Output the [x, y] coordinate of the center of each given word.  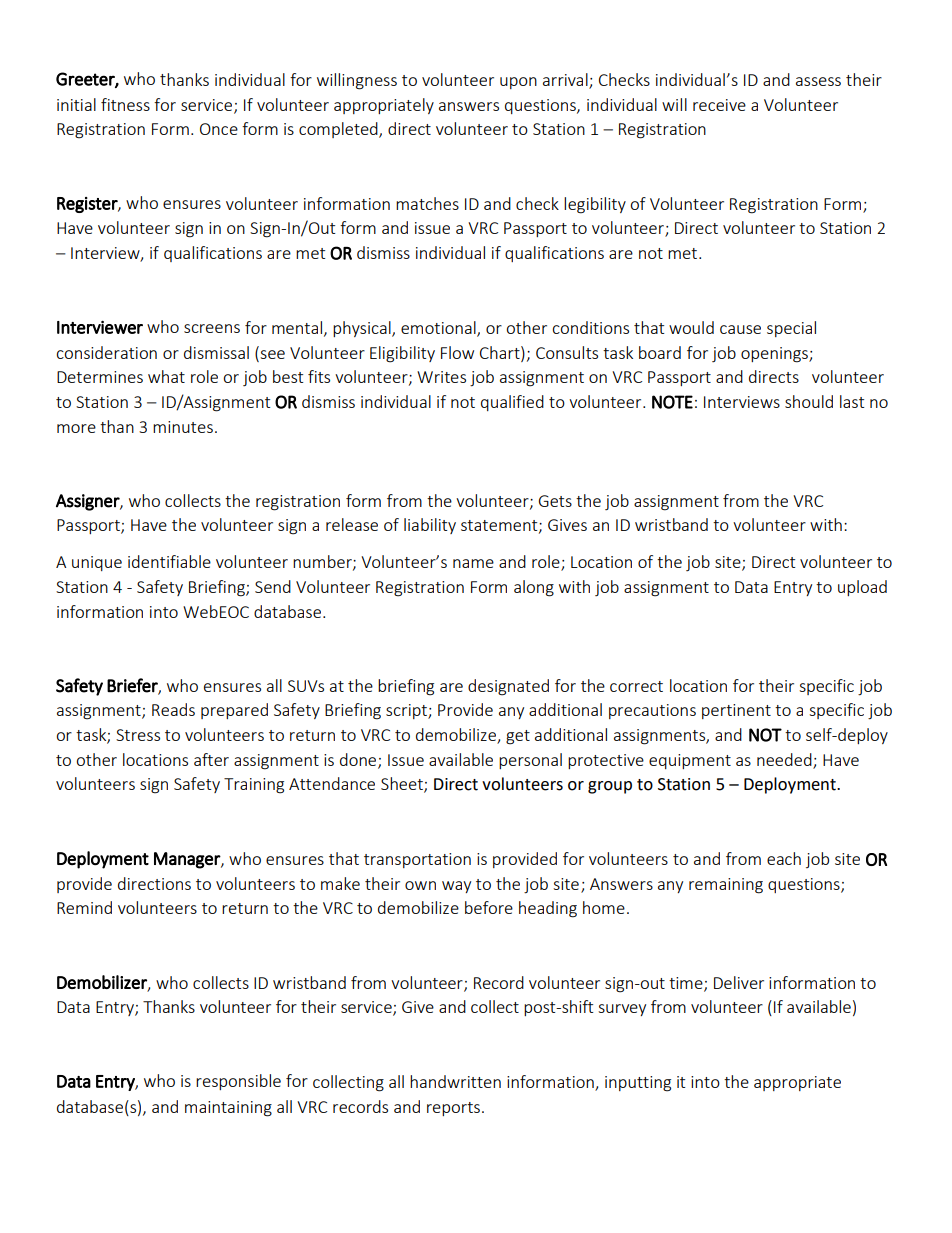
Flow [457, 352]
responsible [238, 1082]
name [473, 563]
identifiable [169, 561]
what [166, 376]
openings [775, 355]
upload [862, 588]
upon [518, 83]
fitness [125, 104]
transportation [417, 860]
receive [719, 105]
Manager [188, 860]
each [784, 858]
